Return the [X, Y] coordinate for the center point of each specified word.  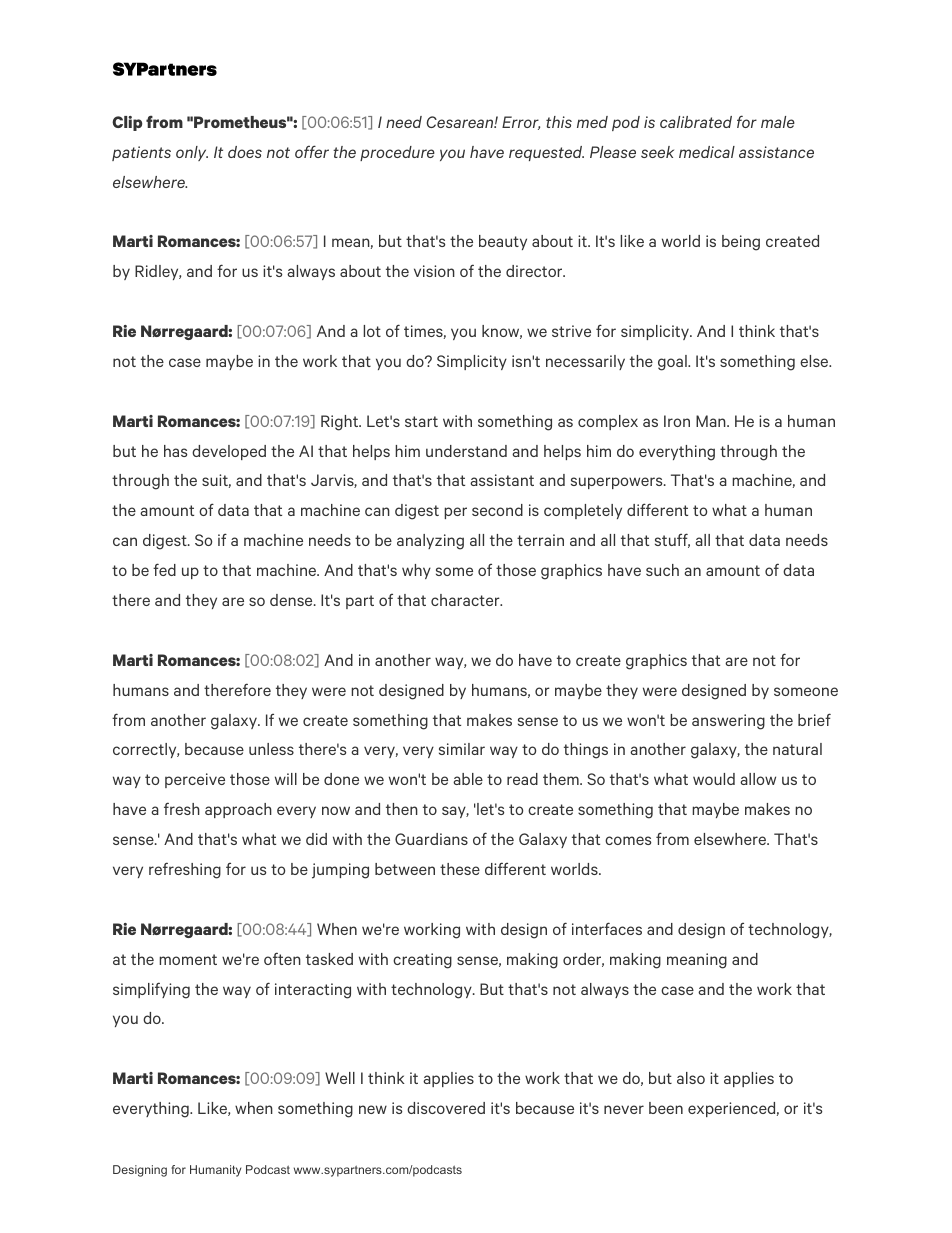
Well [340, 1078]
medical [707, 152]
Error [521, 123]
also [691, 1078]
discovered [446, 1108]
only [192, 153]
